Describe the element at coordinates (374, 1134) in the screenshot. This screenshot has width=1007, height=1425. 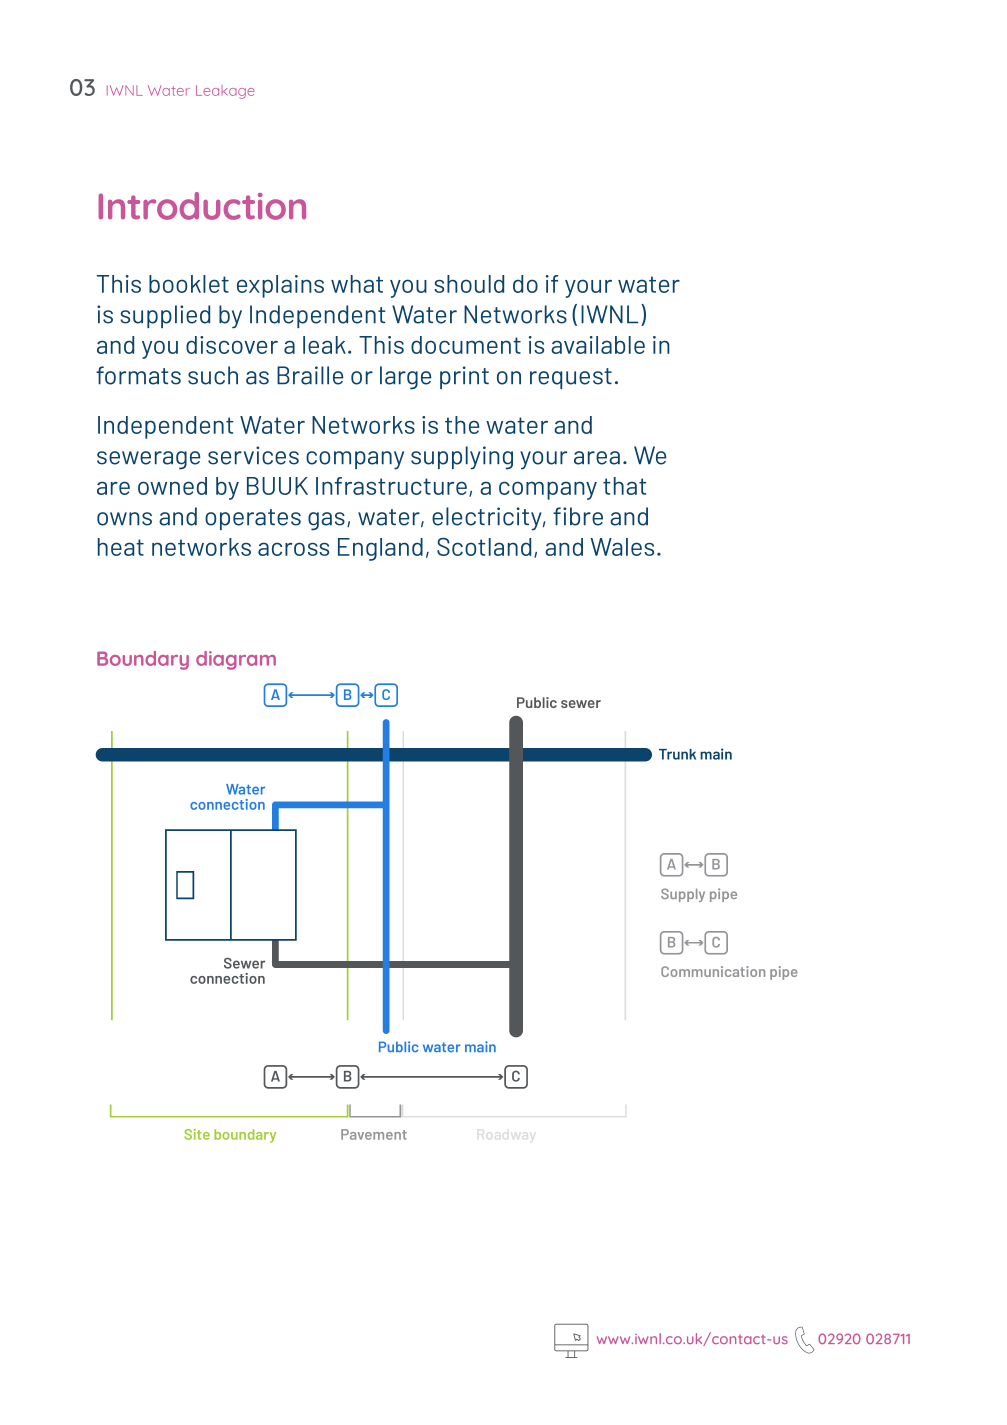
I see `Pavement` at that location.
